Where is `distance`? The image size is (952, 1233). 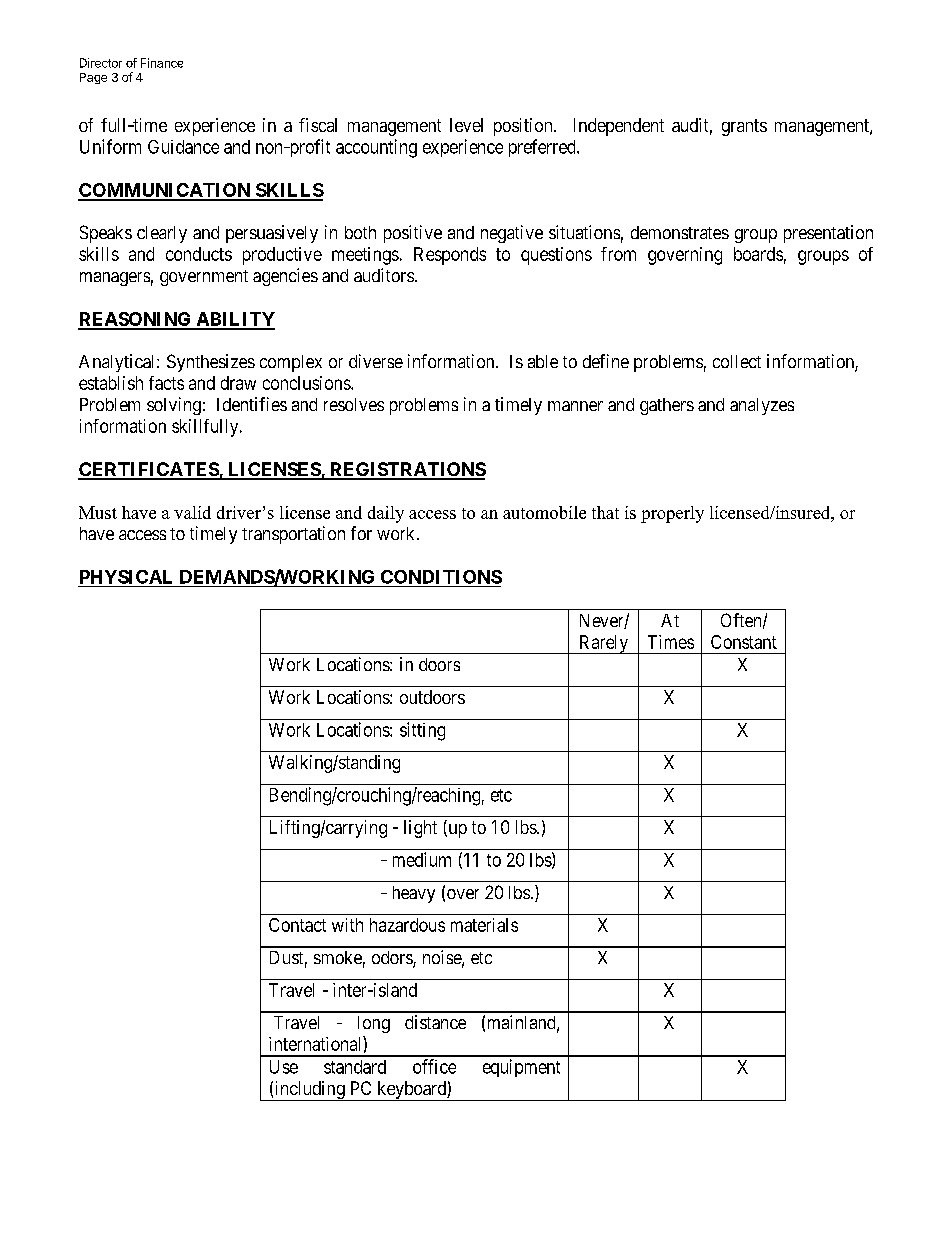 distance is located at coordinates (435, 1022).
